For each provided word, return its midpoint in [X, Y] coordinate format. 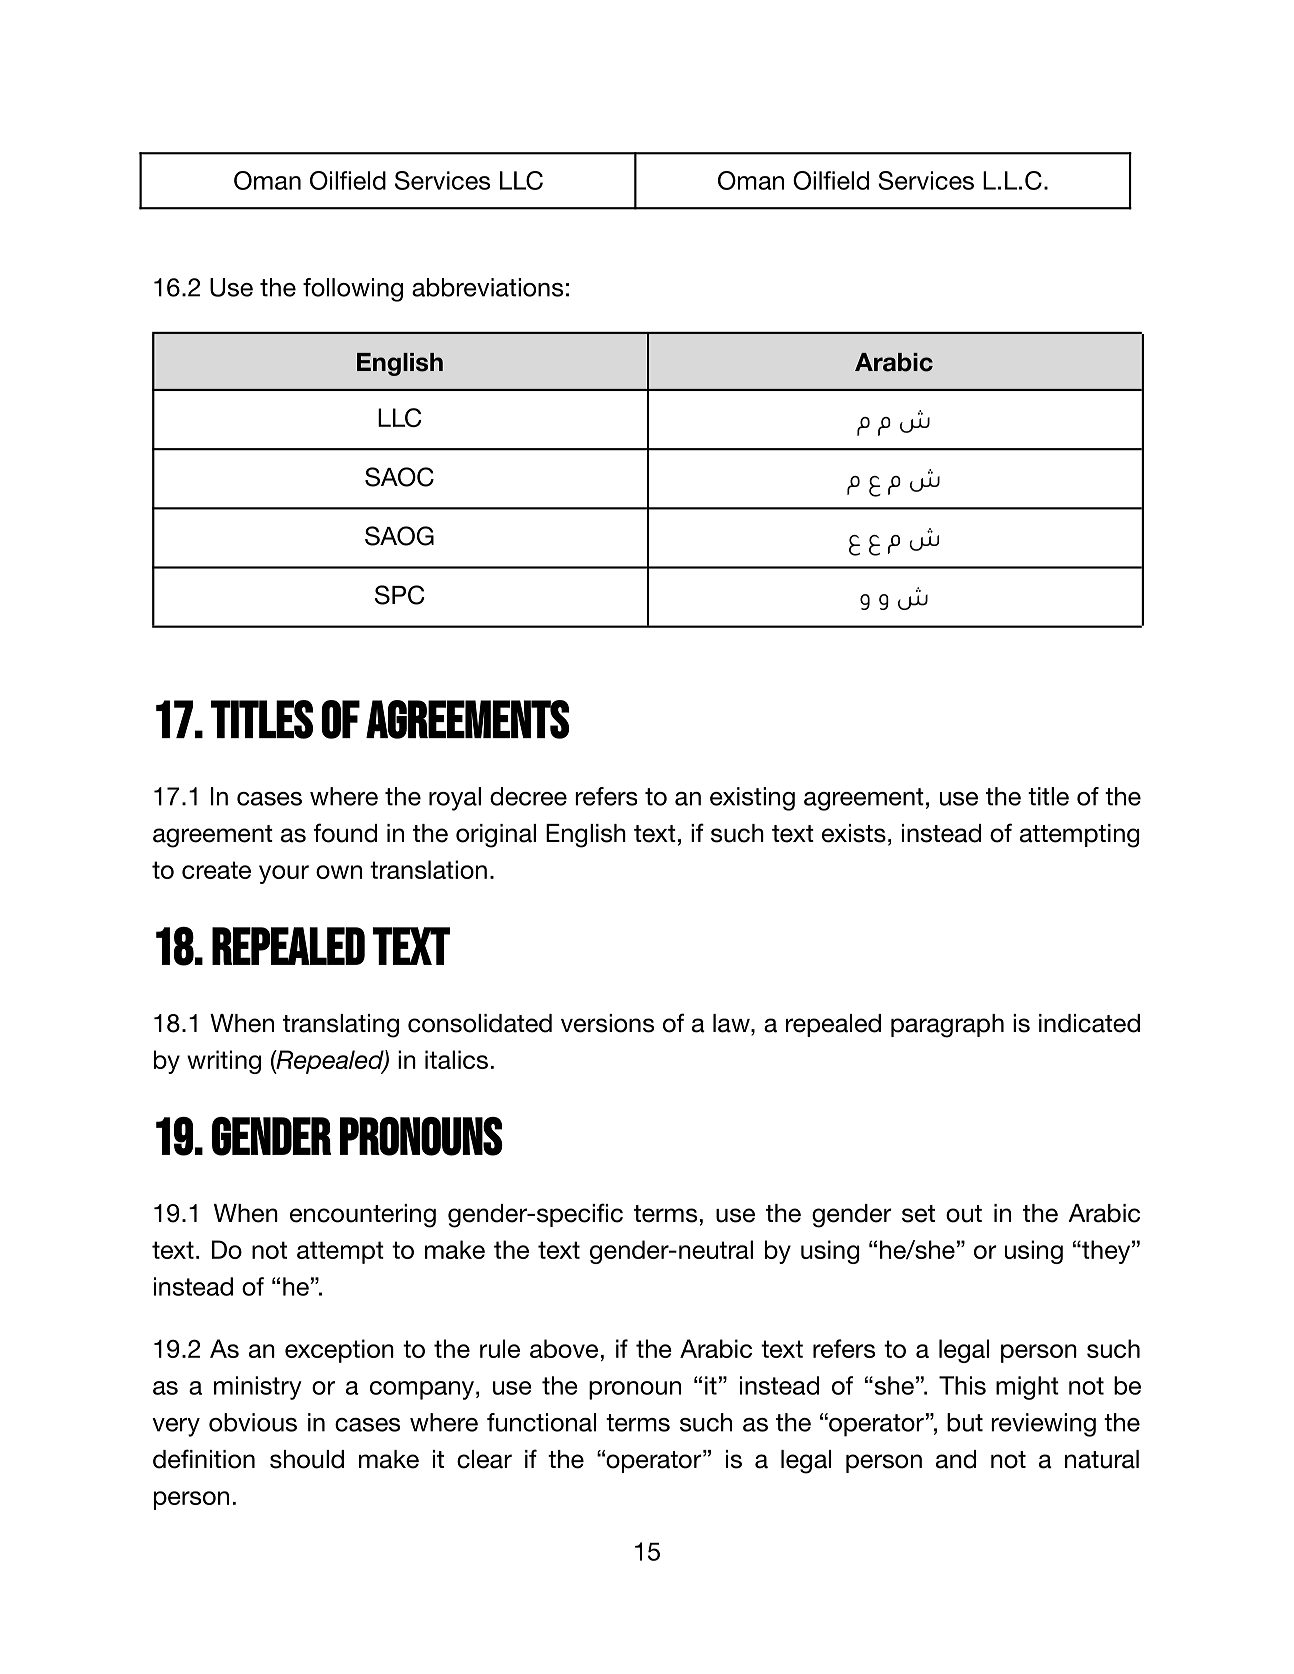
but [965, 1422]
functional [541, 1422]
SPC [400, 595]
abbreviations [487, 287]
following [353, 290]
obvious [253, 1422]
